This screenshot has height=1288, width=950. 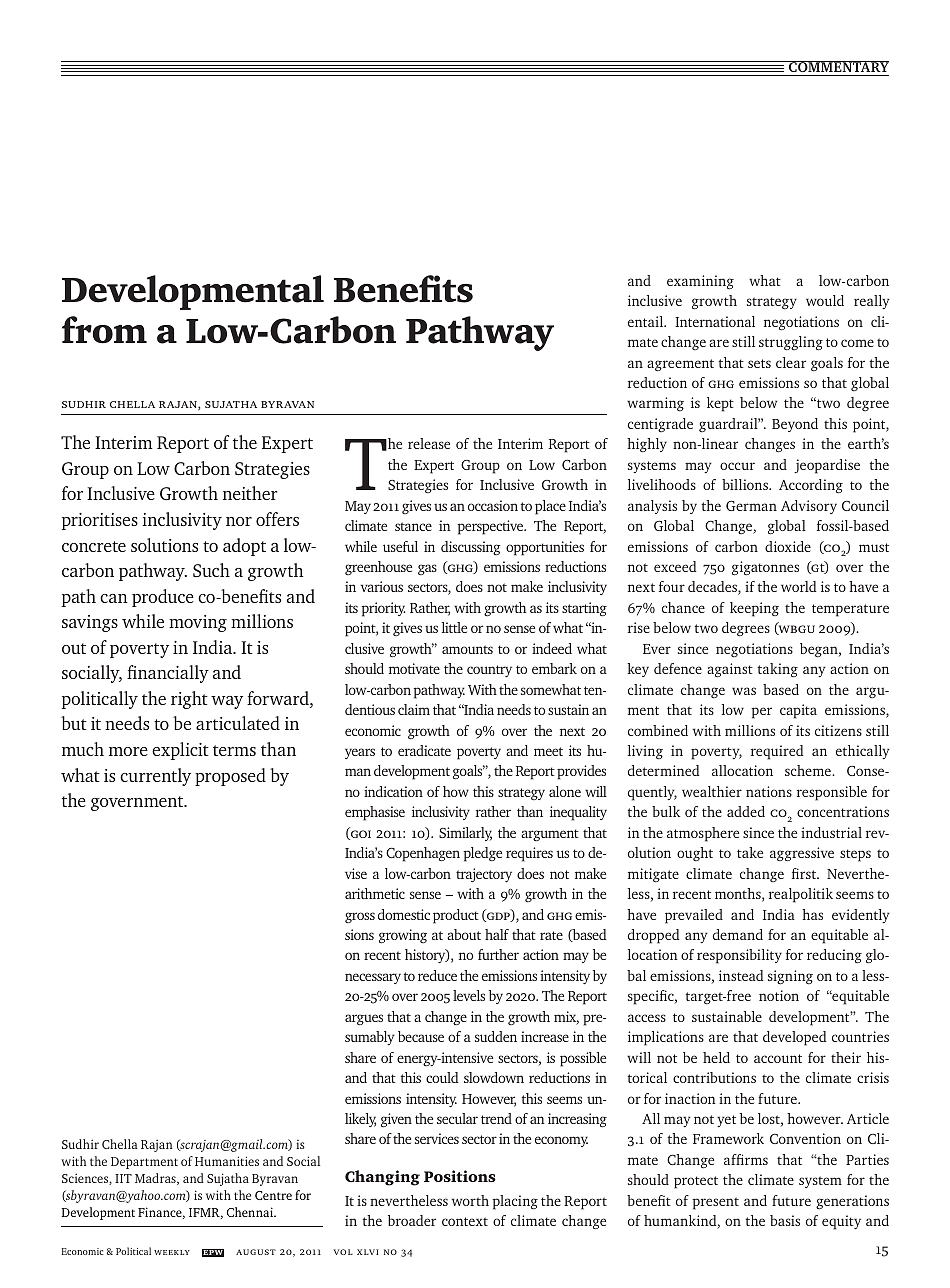 I want to click on dioxide, so click(x=788, y=546).
